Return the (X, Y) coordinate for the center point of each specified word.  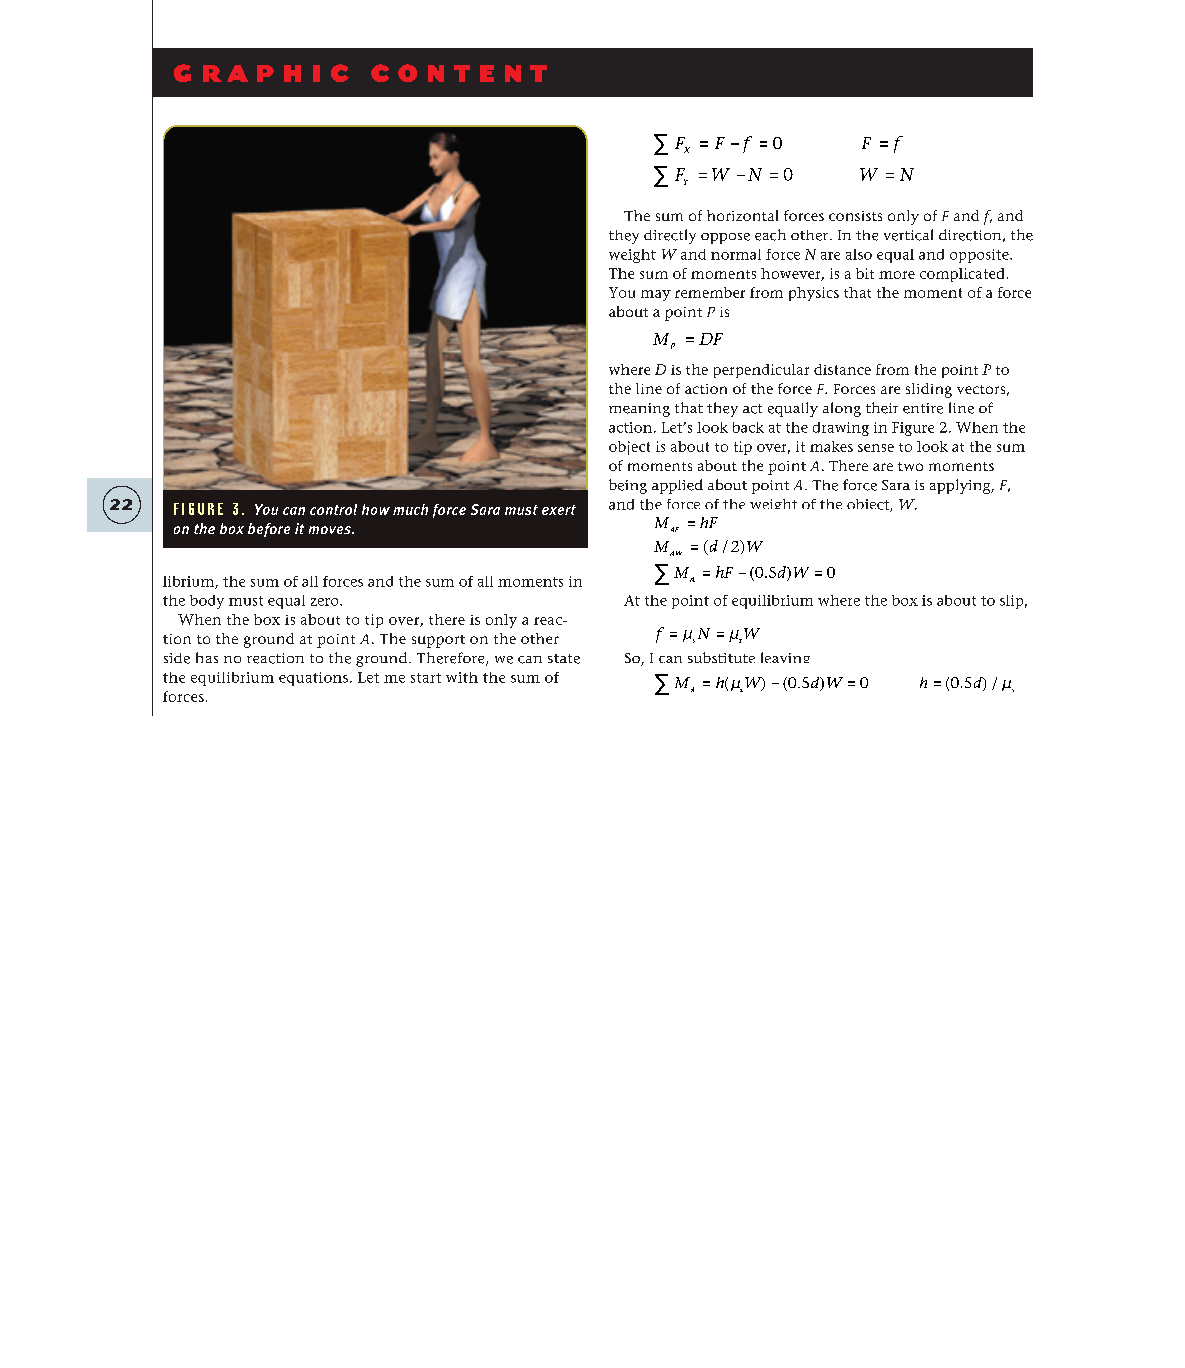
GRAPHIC (261, 73)
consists (855, 216)
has (207, 657)
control (333, 509)
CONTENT (459, 73)
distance (842, 369)
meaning (639, 410)
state (564, 659)
